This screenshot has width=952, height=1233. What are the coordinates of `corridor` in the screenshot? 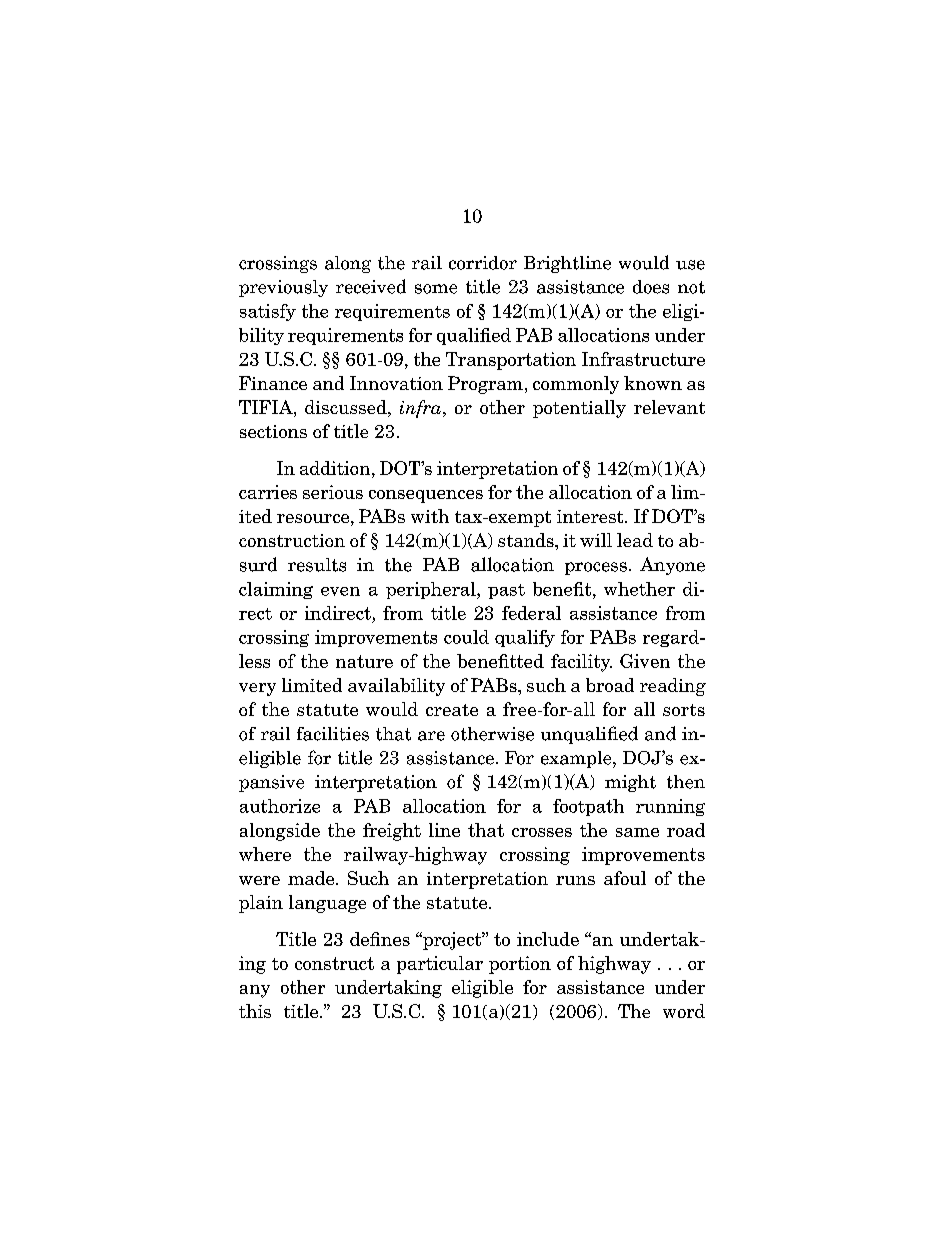 It's located at (483, 263).
